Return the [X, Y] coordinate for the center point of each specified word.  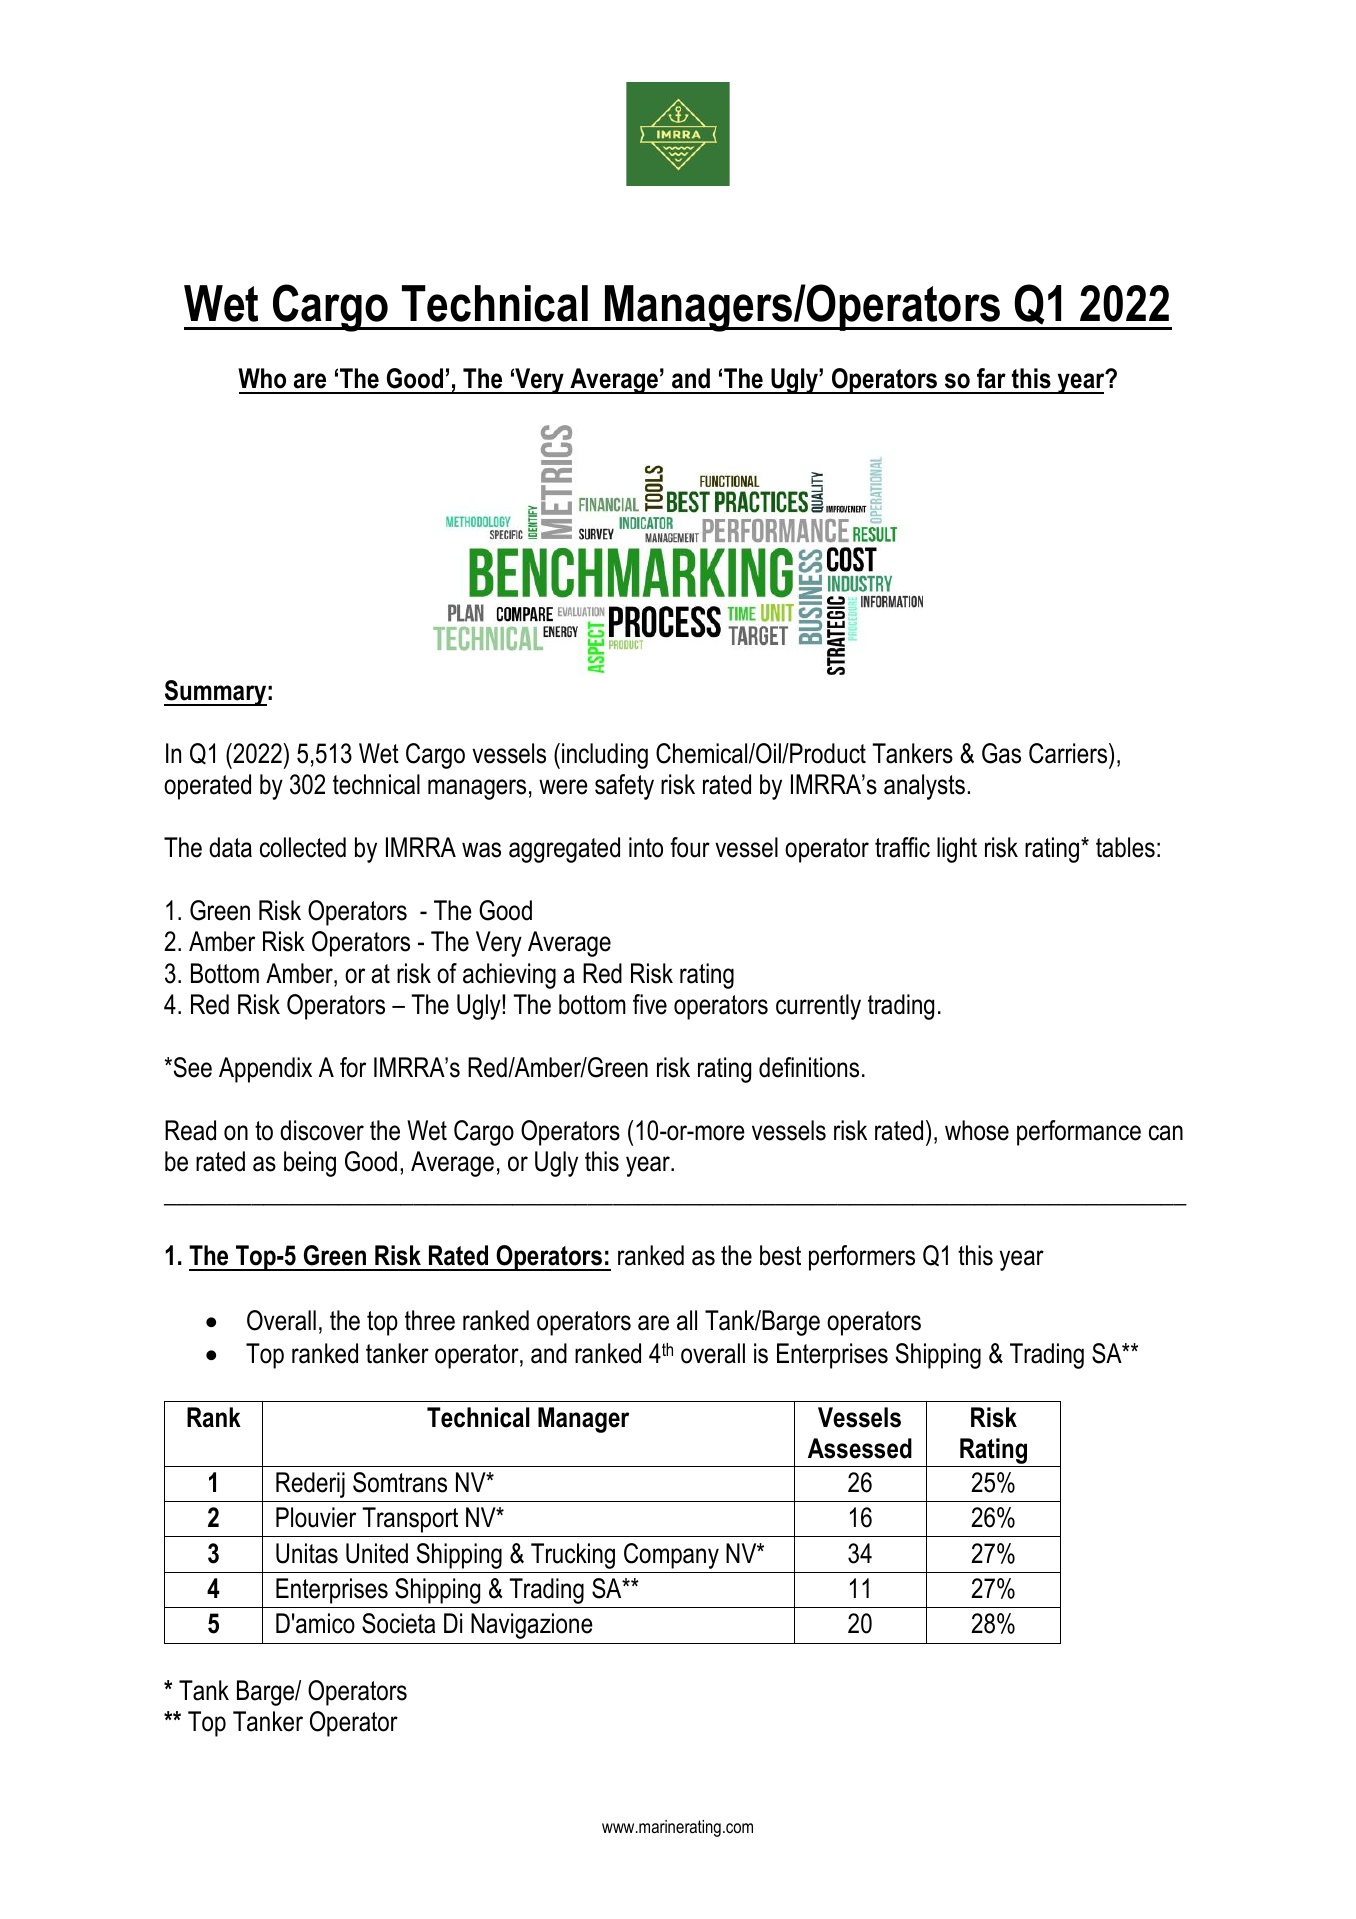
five [650, 1004]
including [605, 756]
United [377, 1553]
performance [1079, 1133]
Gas [1001, 753]
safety [624, 787]
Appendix [265, 1070]
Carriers [1069, 753]
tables [1125, 847]
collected [303, 847]
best [780, 1255]
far [991, 378]
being [310, 1164]
